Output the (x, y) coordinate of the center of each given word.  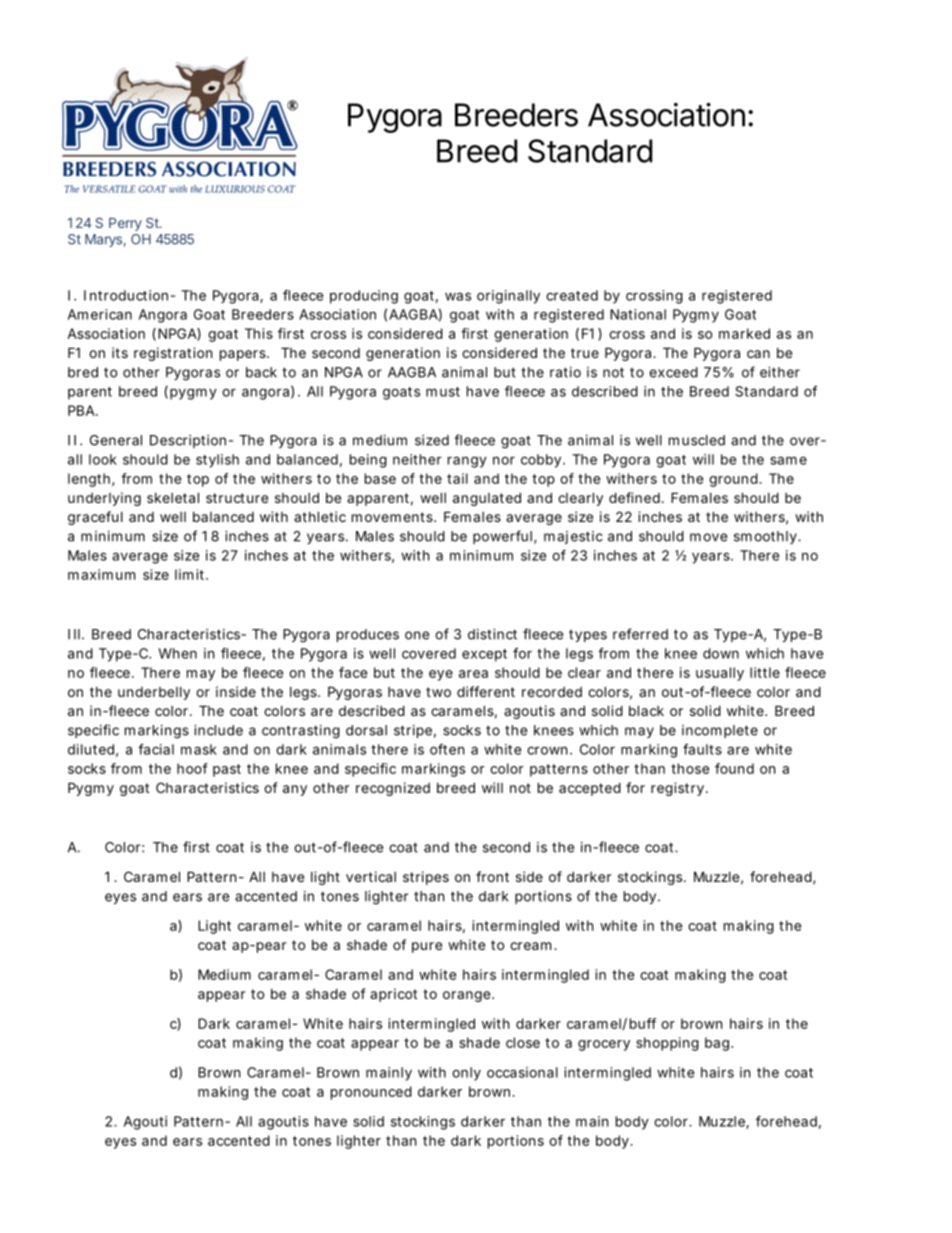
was (458, 296)
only (466, 1074)
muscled (697, 440)
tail (457, 478)
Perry (125, 224)
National (638, 314)
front (492, 876)
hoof (192, 768)
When (177, 653)
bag (718, 1044)
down (721, 653)
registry (679, 789)
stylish (217, 461)
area (473, 674)
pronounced (371, 1093)
